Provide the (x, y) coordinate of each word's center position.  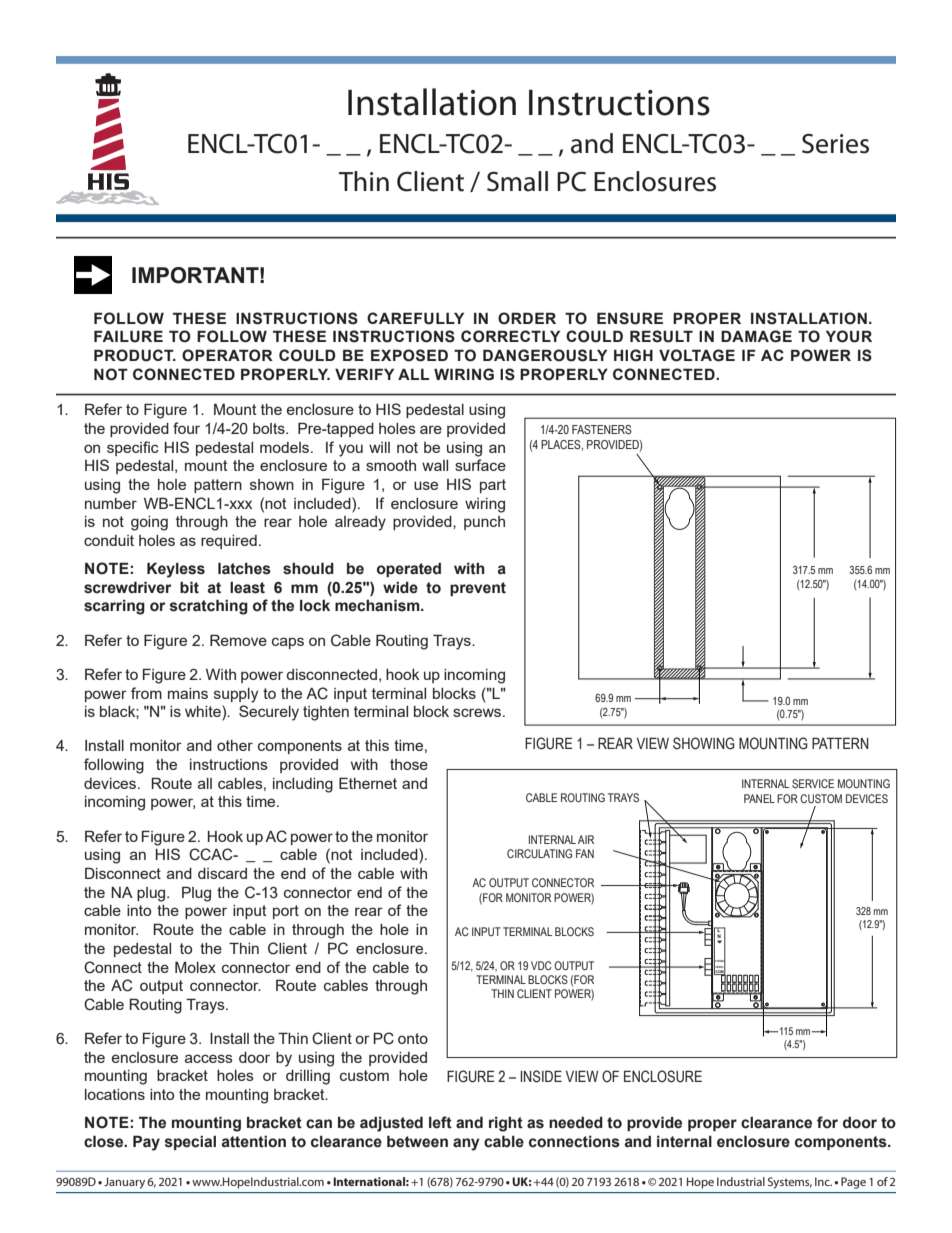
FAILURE (128, 336)
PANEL (759, 798)
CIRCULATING (539, 853)
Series (835, 144)
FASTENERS (602, 429)
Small (517, 181)
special (190, 1143)
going (149, 523)
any (466, 1144)
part (493, 486)
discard (222, 873)
